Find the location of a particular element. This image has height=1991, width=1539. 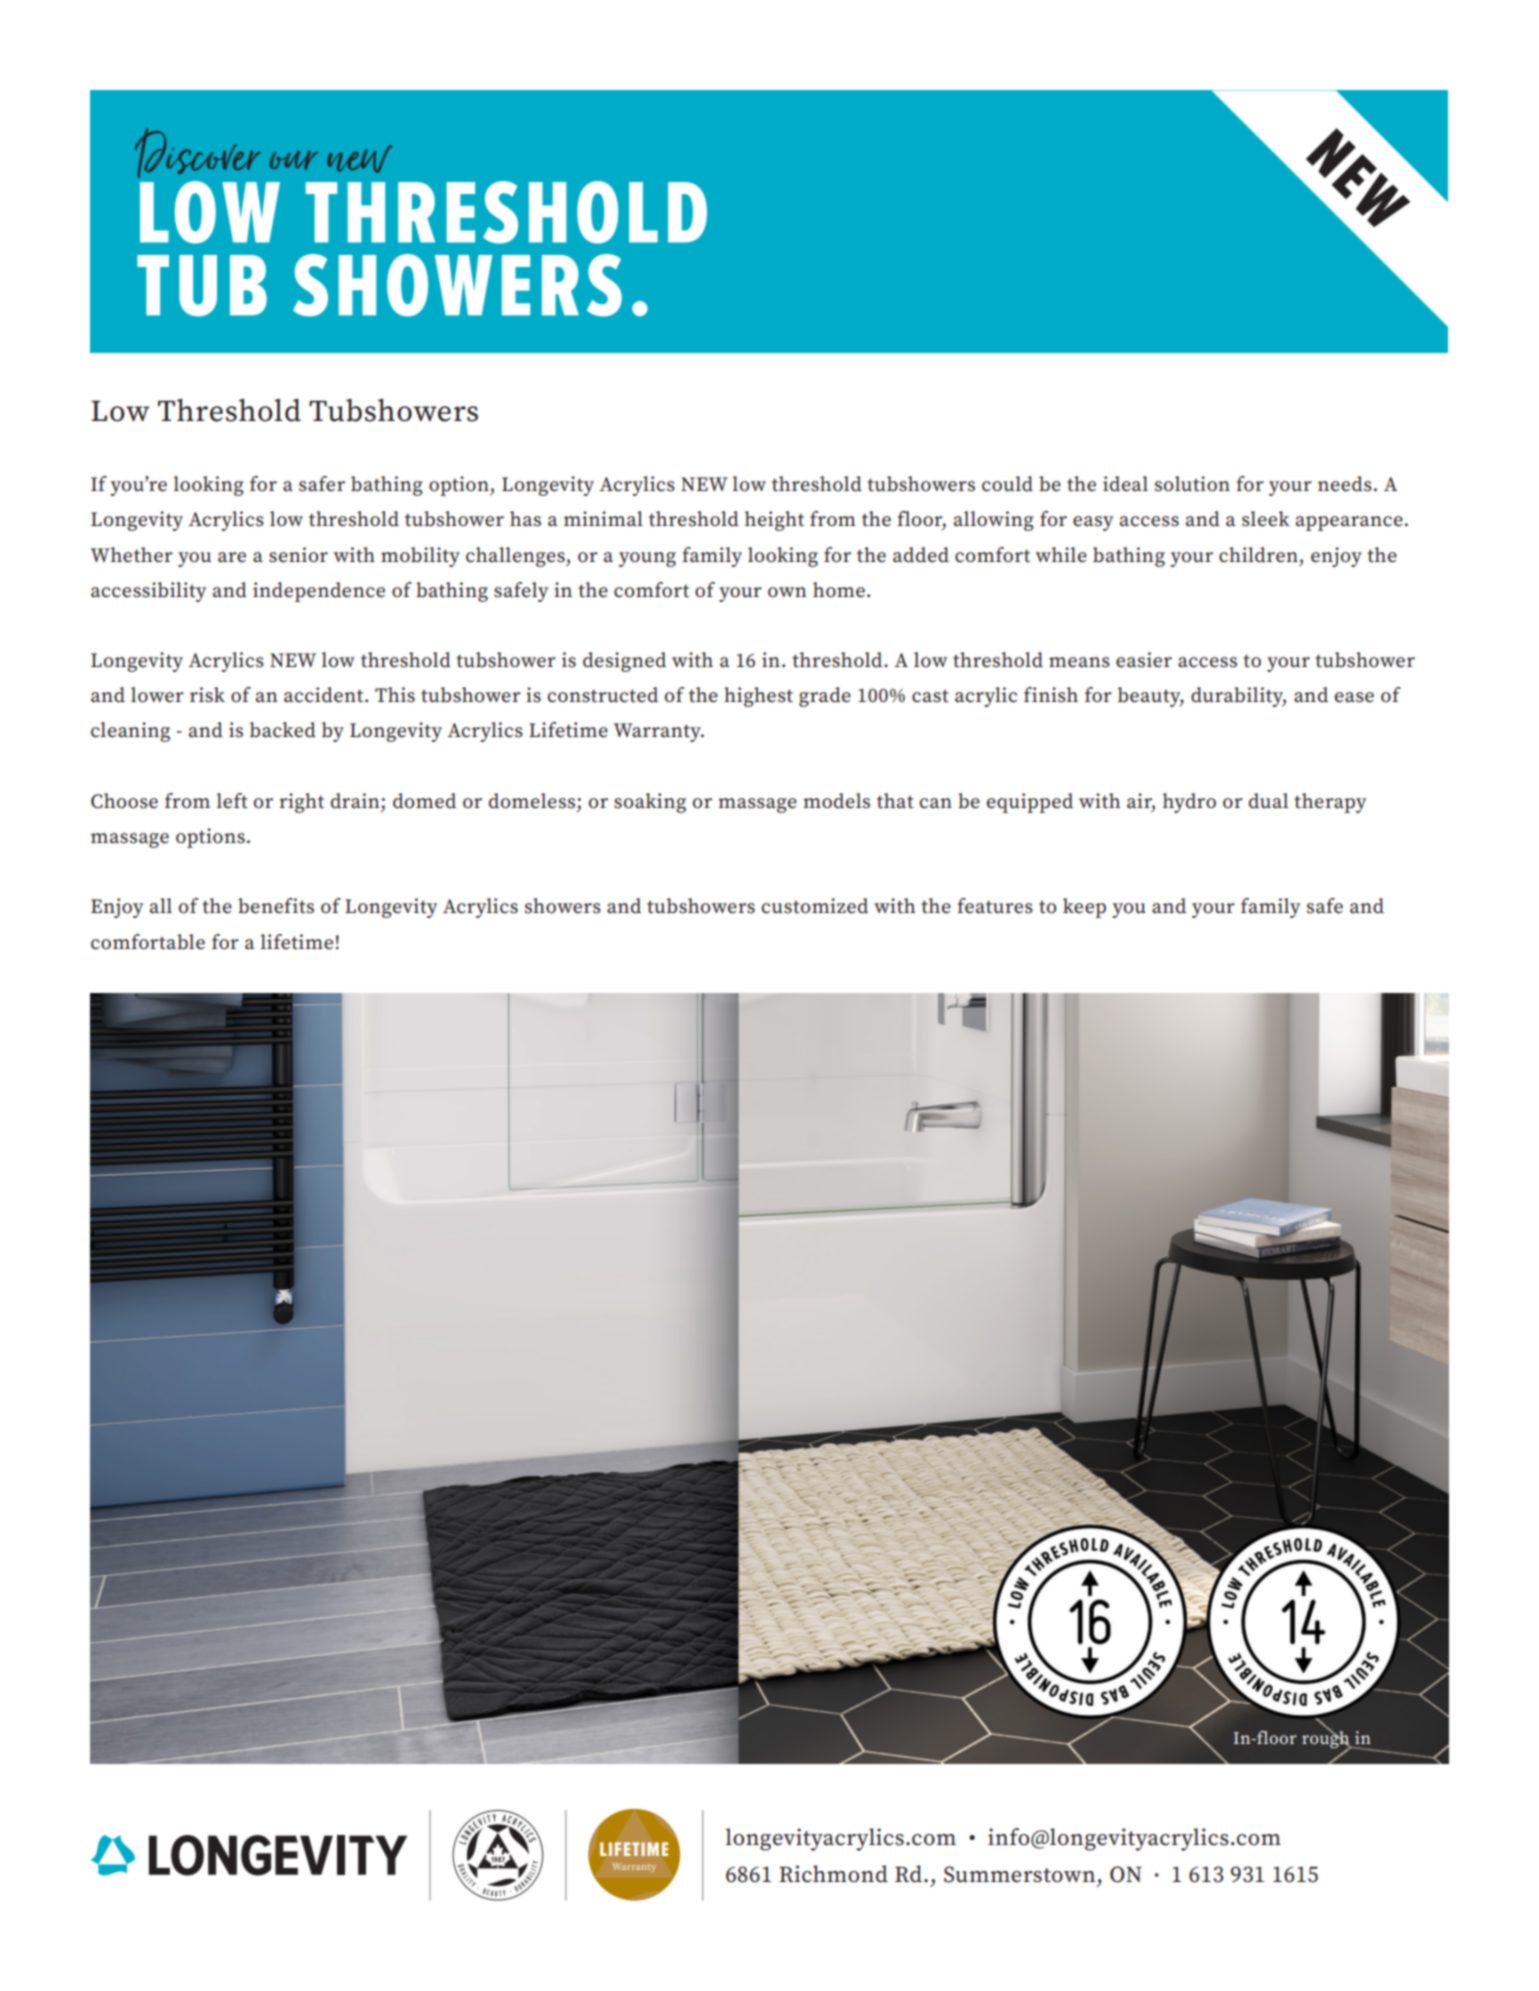

customized is located at coordinates (814, 906).
